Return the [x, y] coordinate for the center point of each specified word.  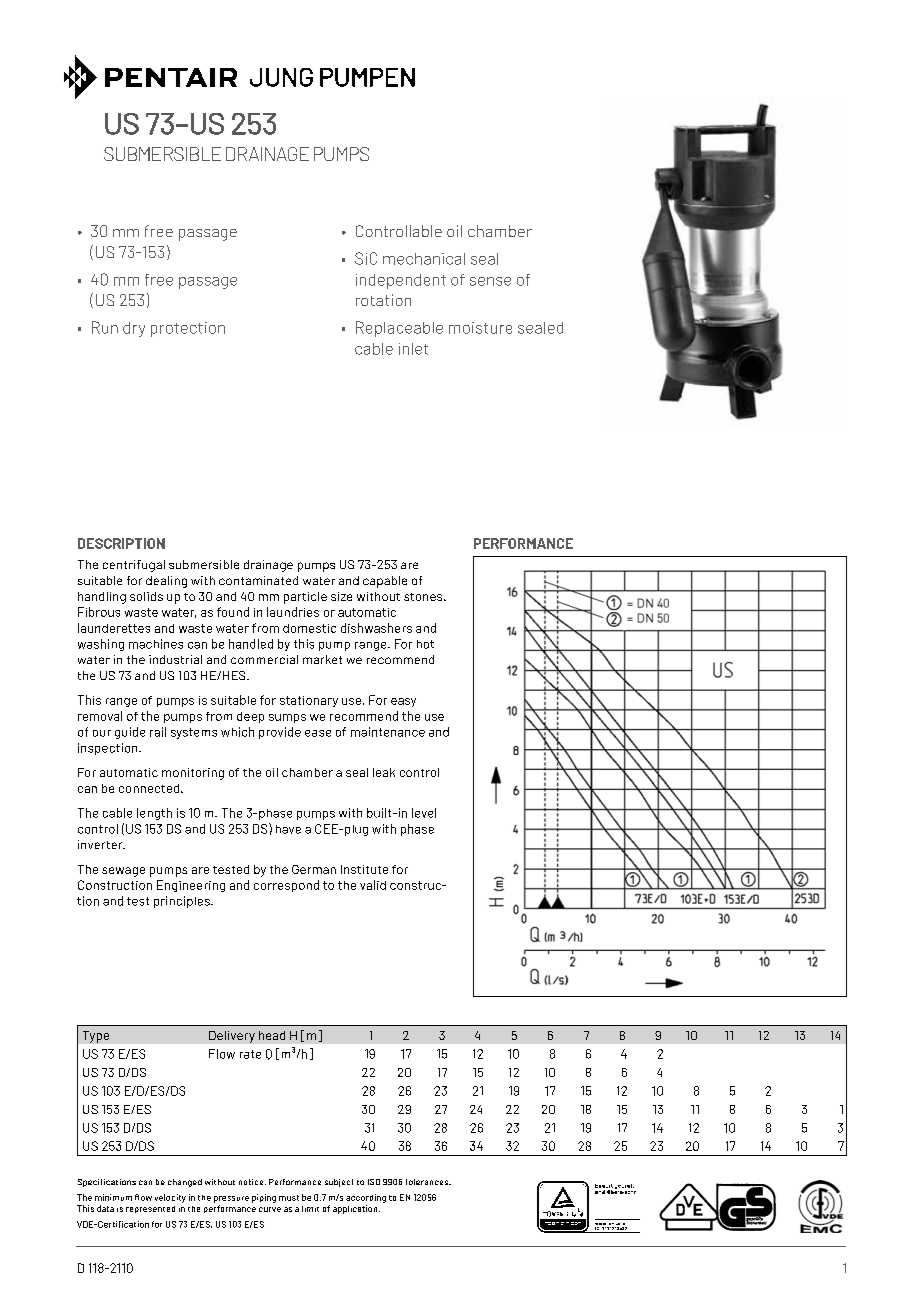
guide [130, 733]
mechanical [424, 259]
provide [280, 733]
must [289, 1198]
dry [134, 329]
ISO [374, 1182]
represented [150, 1209]
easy [403, 702]
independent [401, 281]
